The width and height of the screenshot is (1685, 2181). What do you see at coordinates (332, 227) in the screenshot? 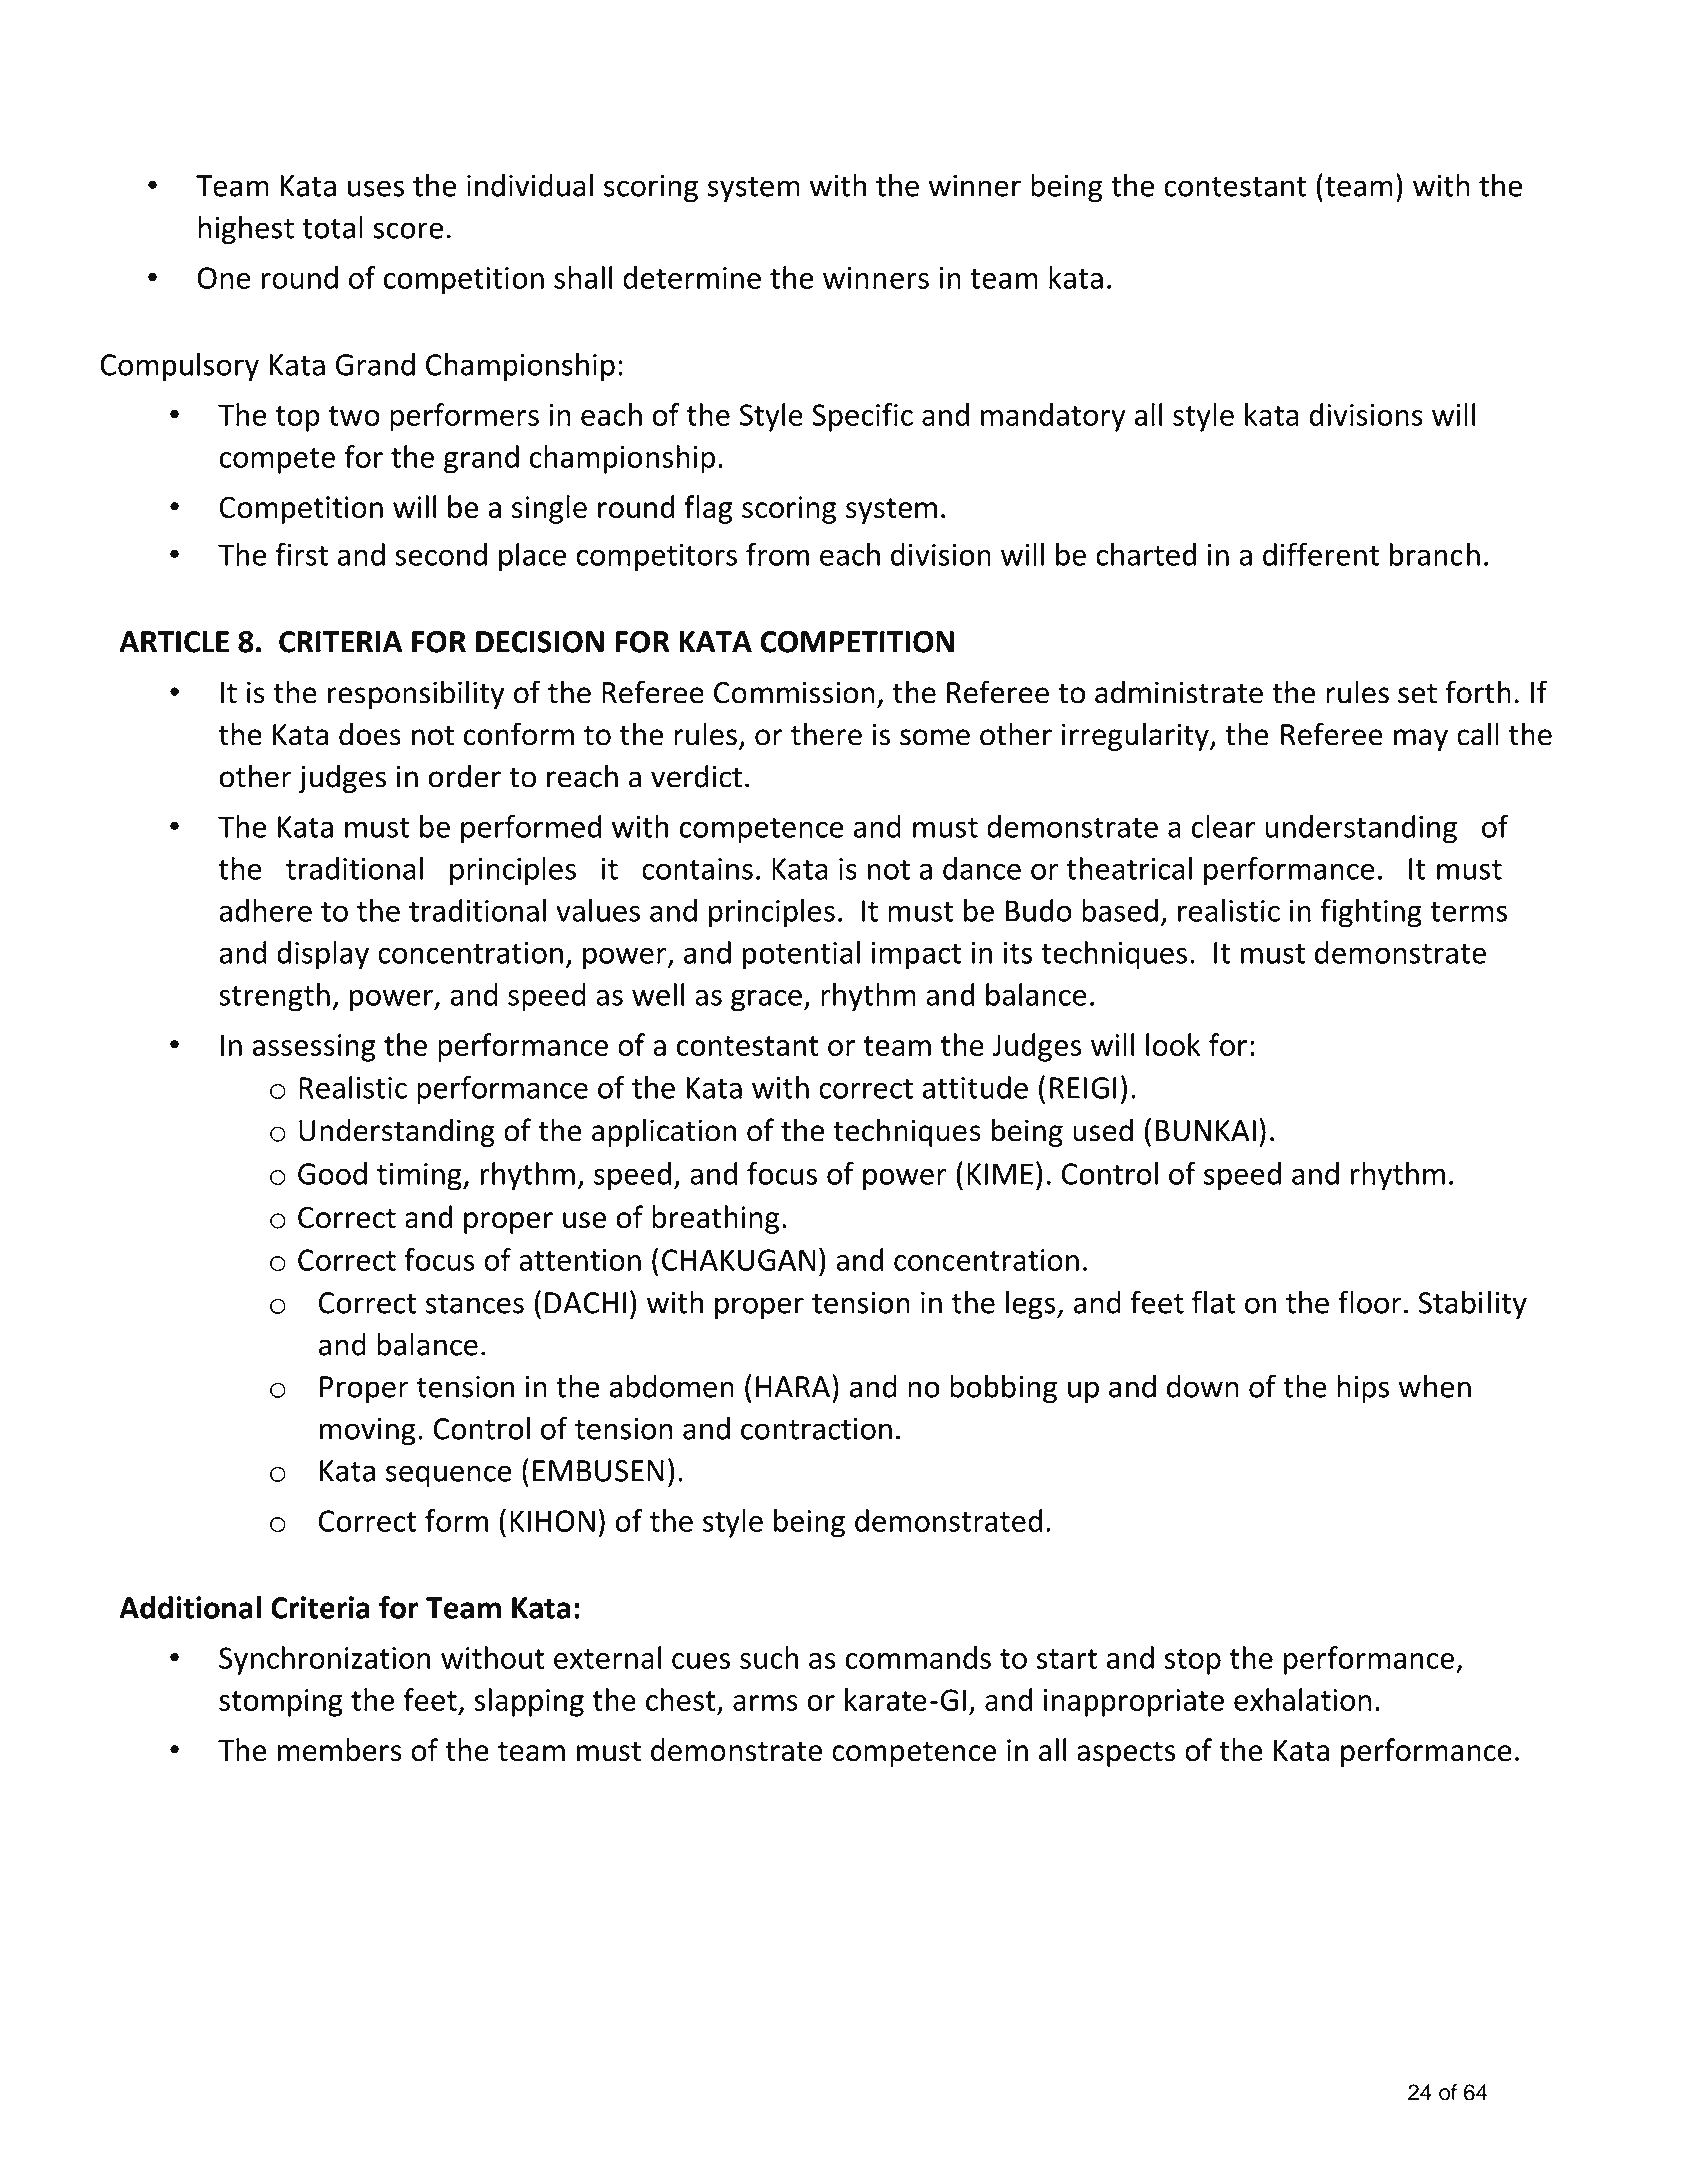
I see `total` at bounding box center [332, 227].
